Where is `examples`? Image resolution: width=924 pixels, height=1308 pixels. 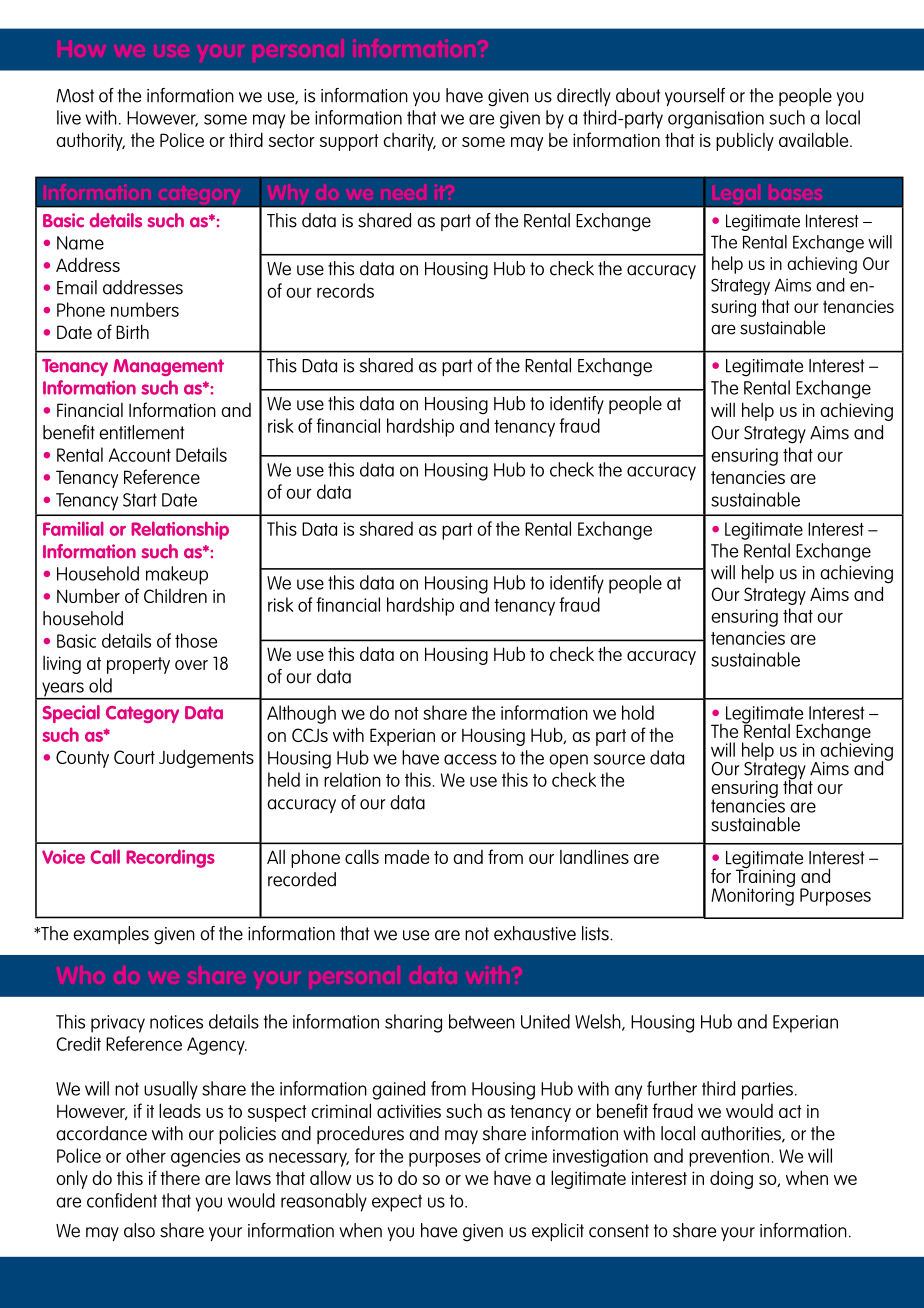 examples is located at coordinates (111, 935).
